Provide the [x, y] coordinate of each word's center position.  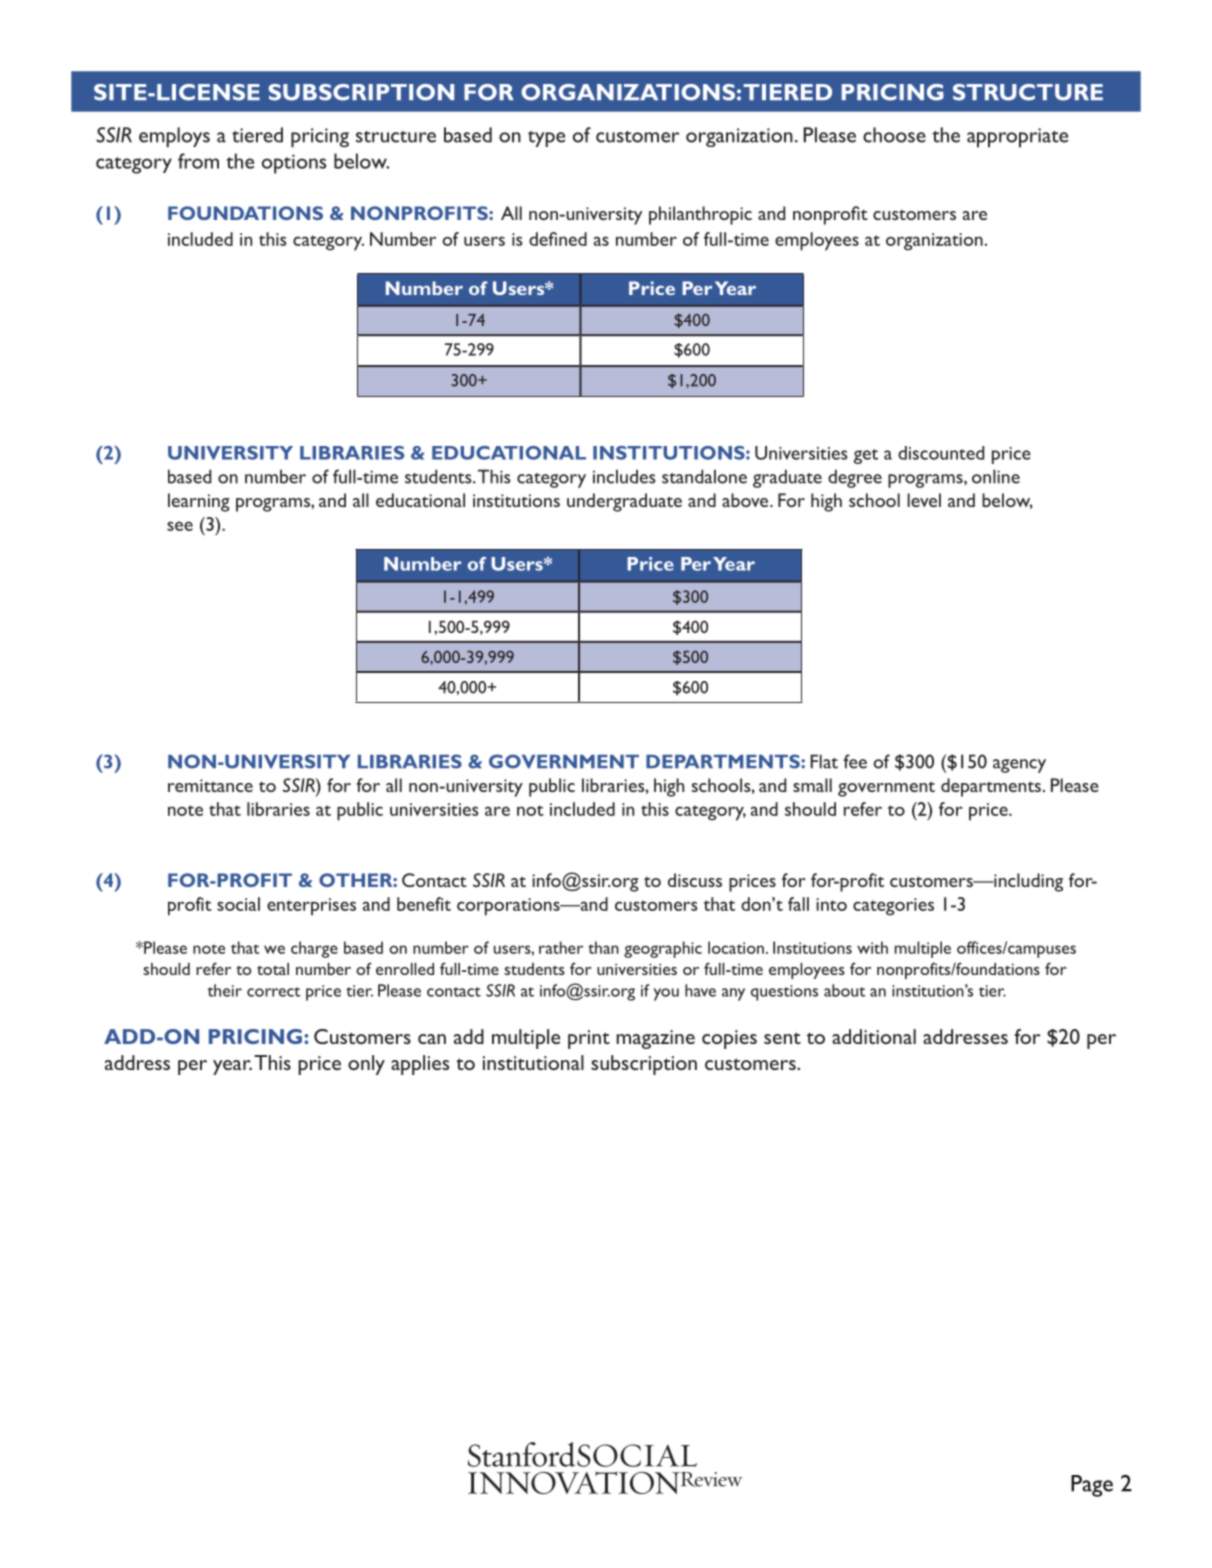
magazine [655, 1039]
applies [420, 1065]
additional [874, 1036]
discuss [695, 880]
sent [782, 1038]
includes [624, 476]
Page [1092, 1486]
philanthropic [700, 215]
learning [199, 502]
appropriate [1017, 138]
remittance [210, 785]
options [294, 164]
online [996, 476]
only [366, 1065]
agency [1019, 766]
